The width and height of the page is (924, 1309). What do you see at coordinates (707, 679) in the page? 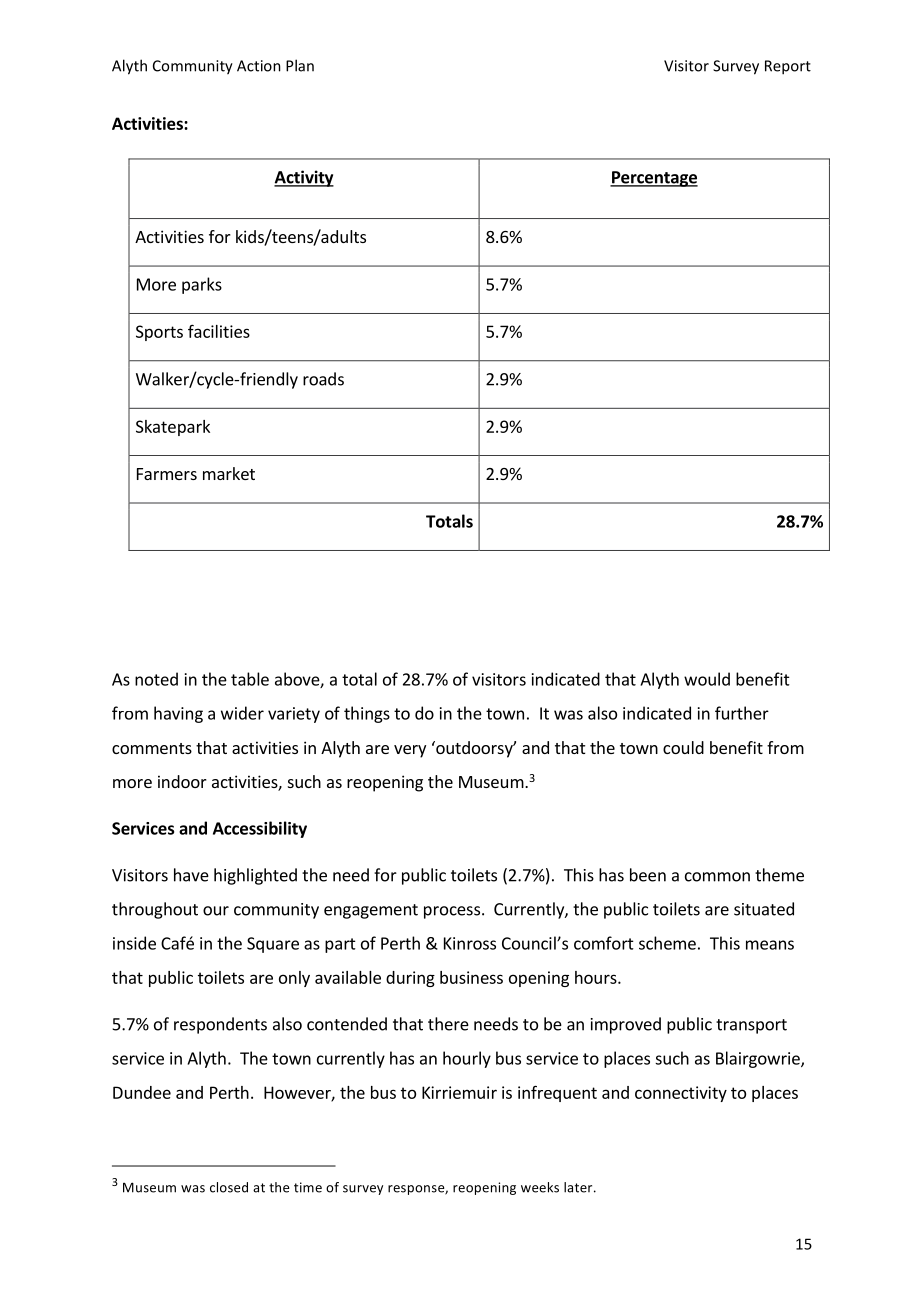
I see `would` at bounding box center [707, 679].
